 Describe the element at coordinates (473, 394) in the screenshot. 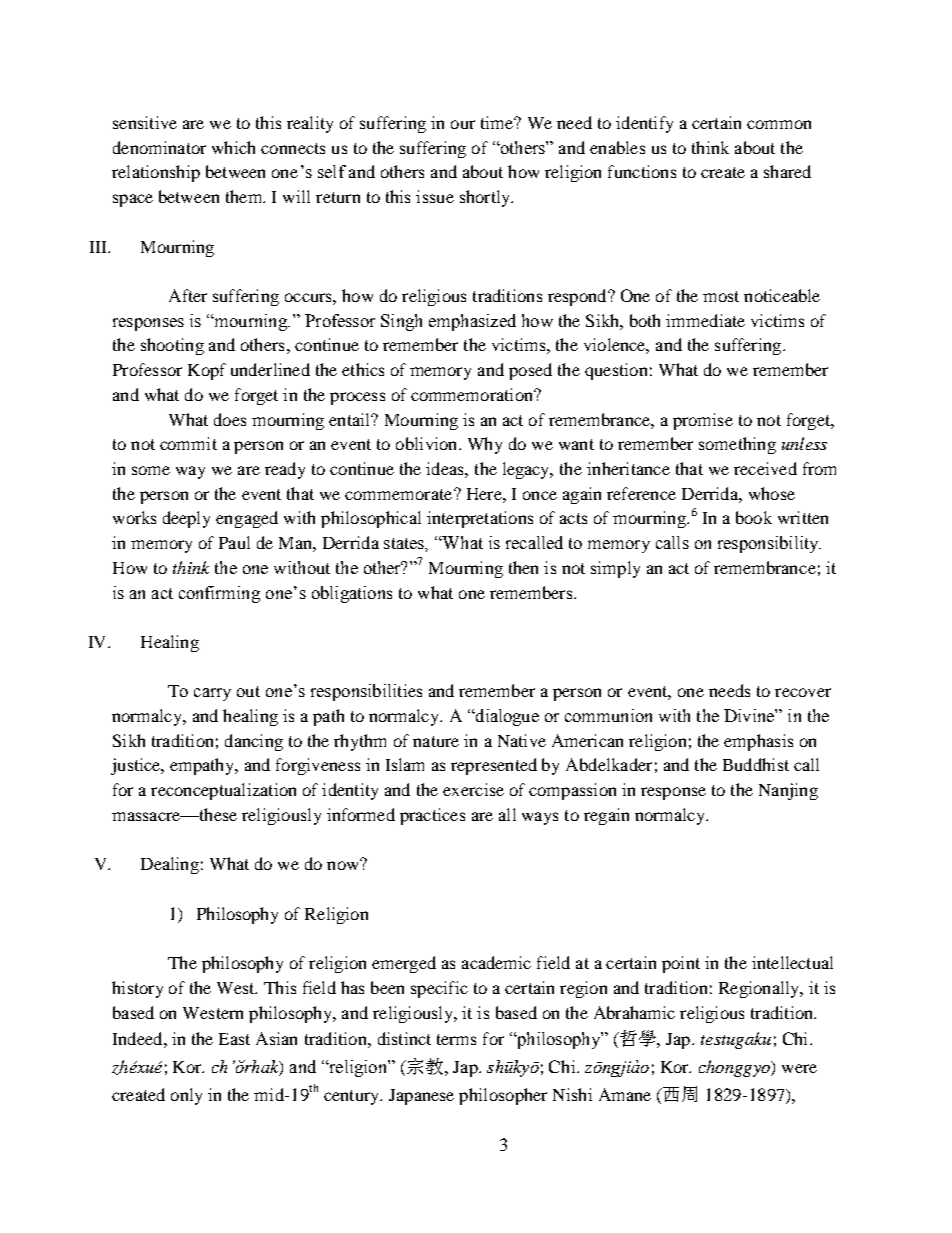

I see `commemoration` at that location.
